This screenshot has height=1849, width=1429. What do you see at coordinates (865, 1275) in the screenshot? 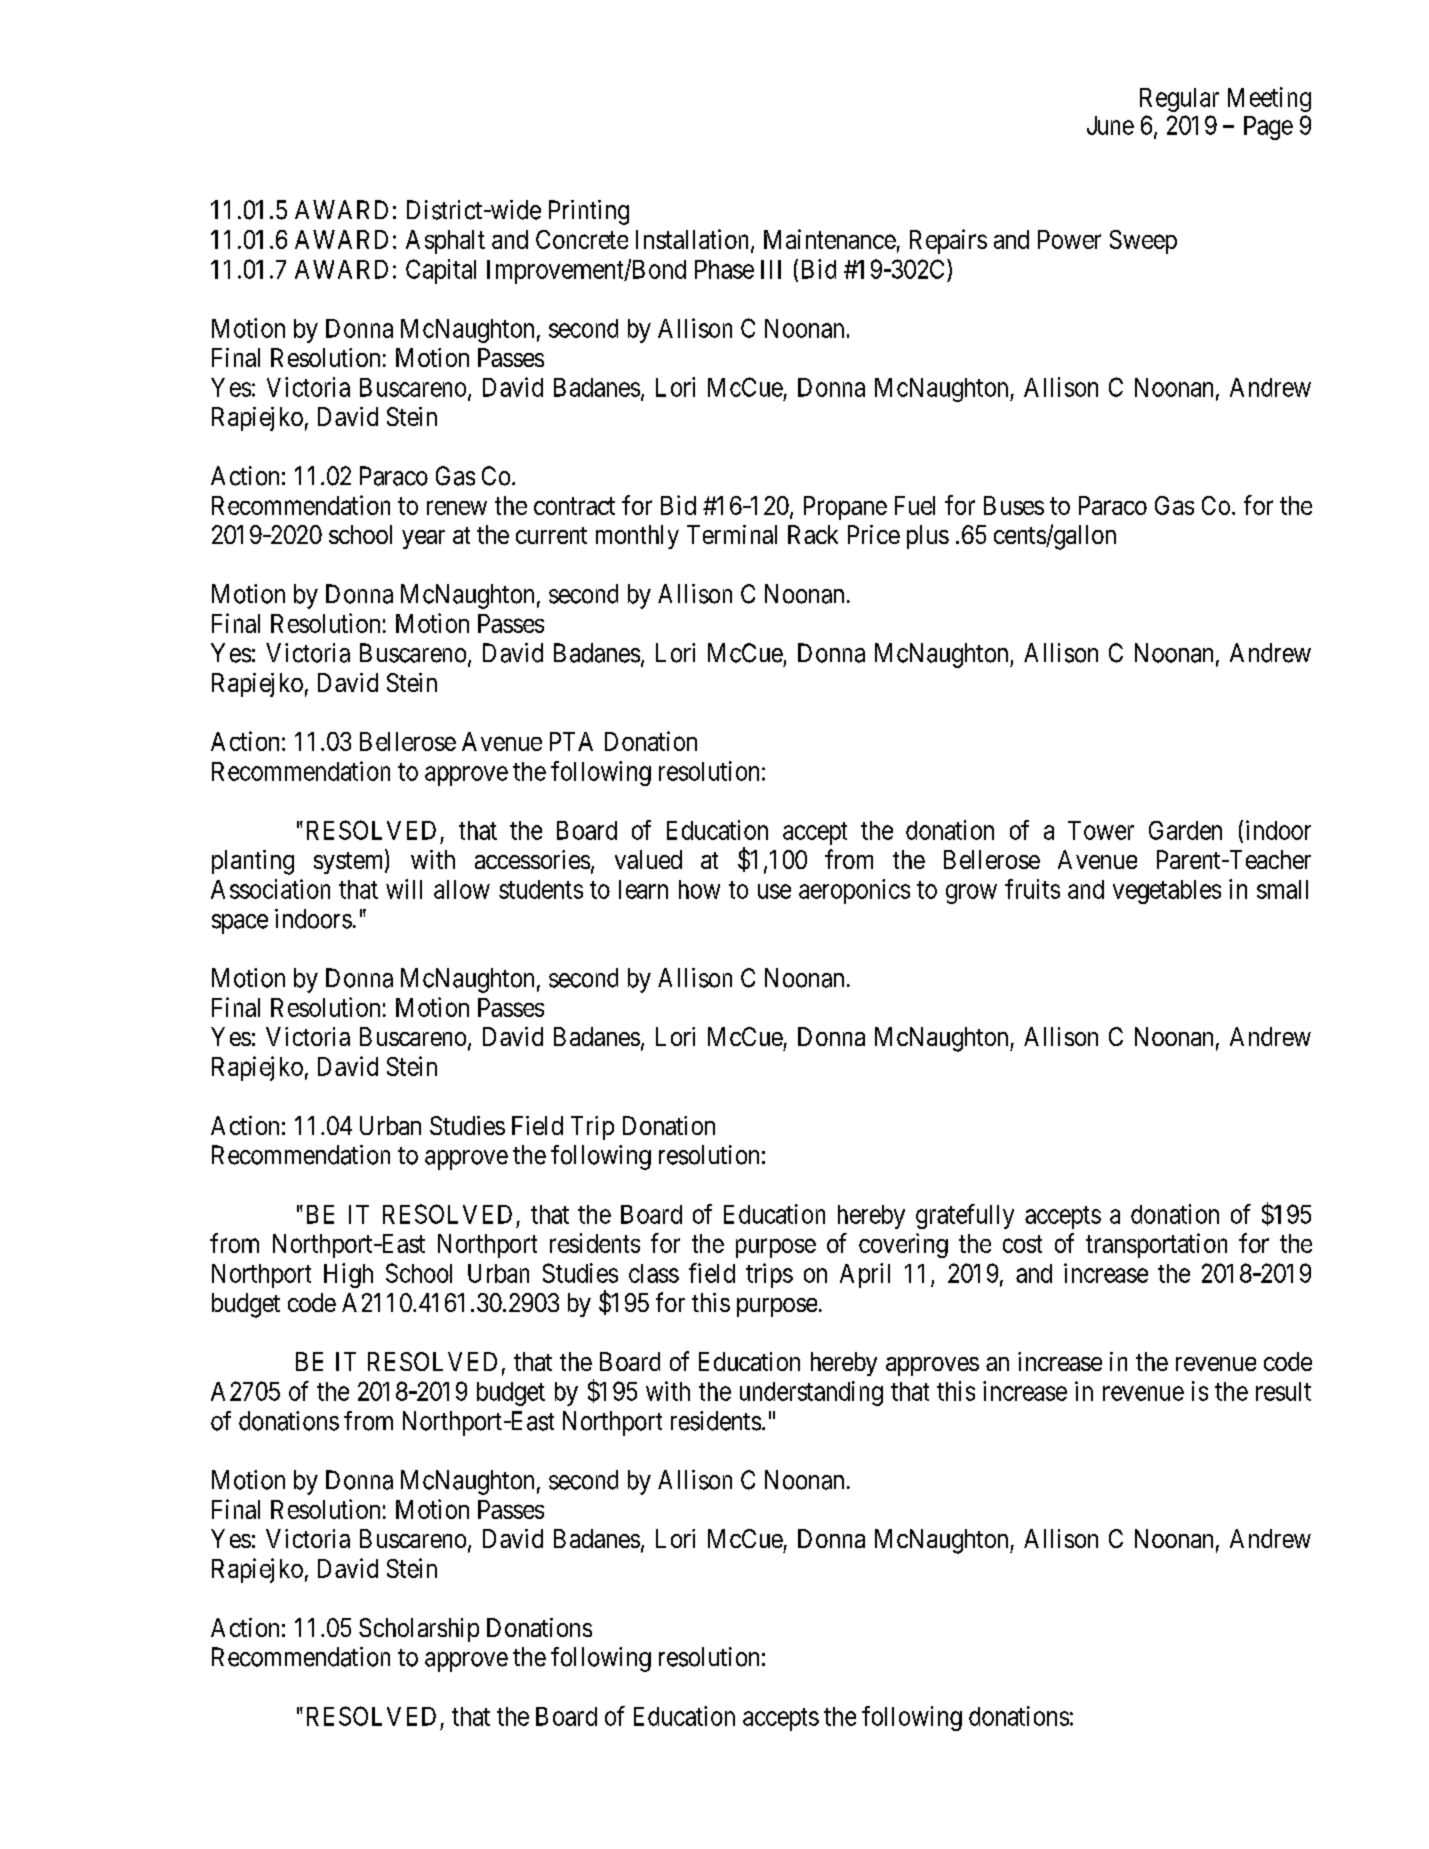
I see `April` at bounding box center [865, 1275].
